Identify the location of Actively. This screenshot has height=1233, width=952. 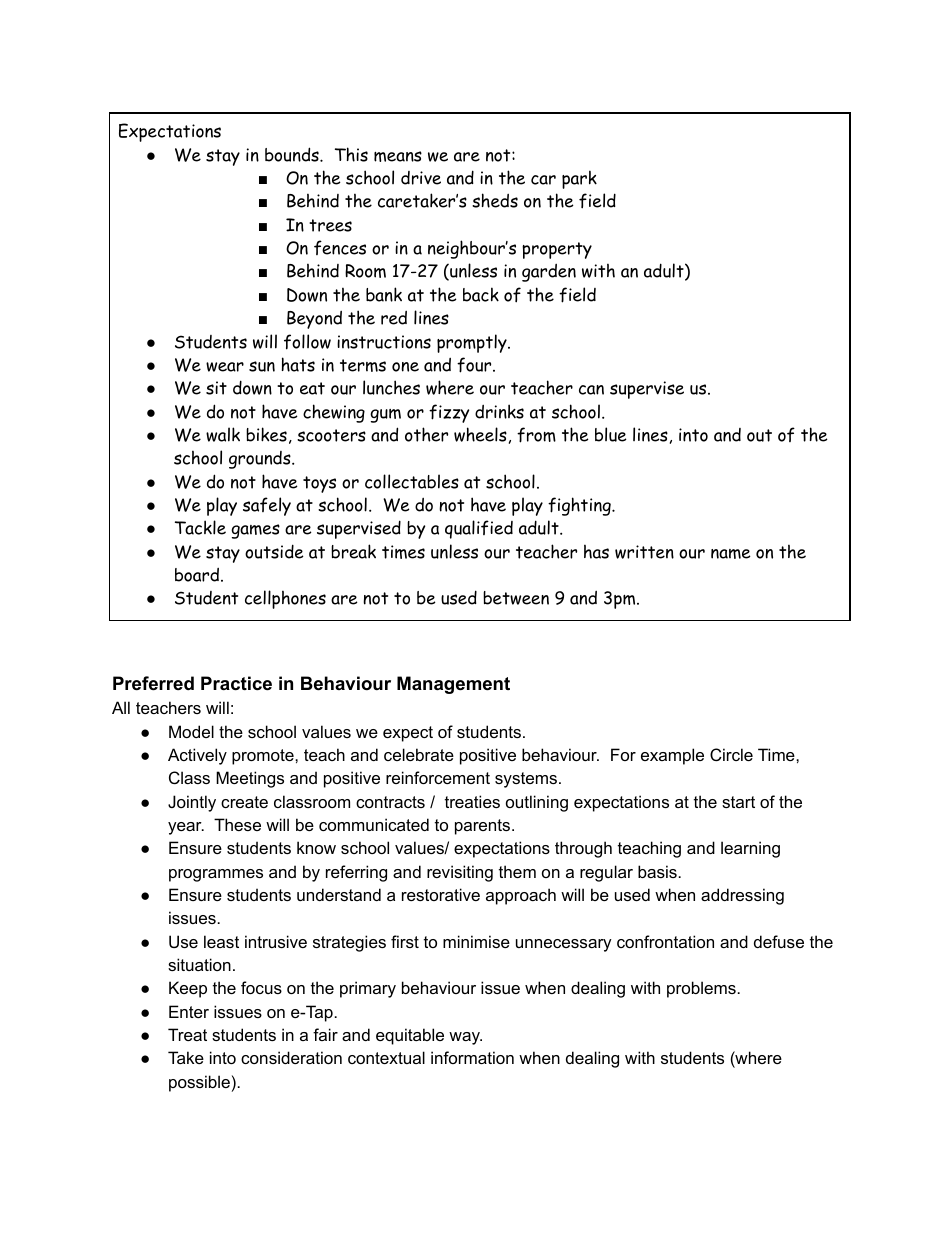
(197, 756).
